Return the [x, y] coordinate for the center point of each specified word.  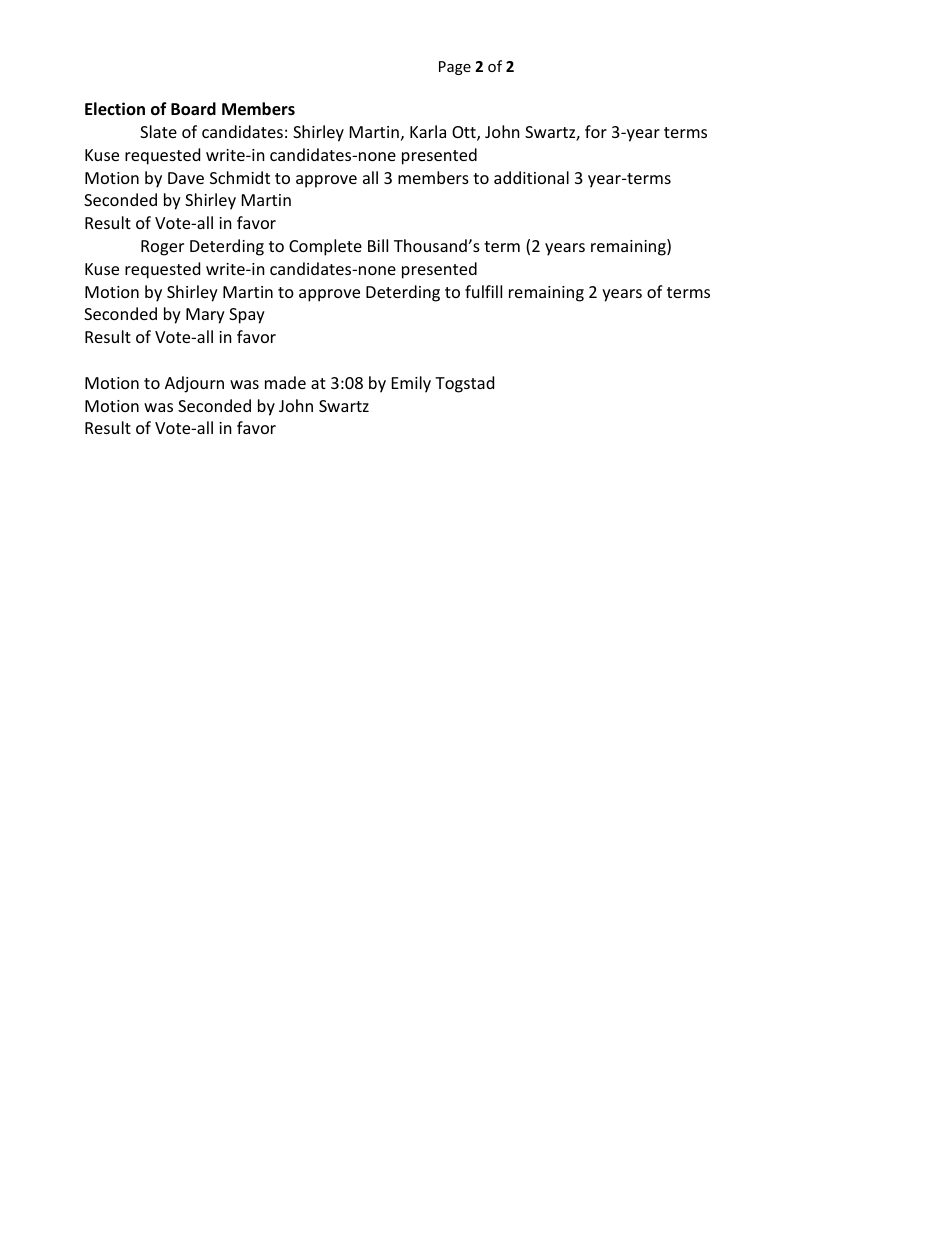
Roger [162, 248]
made [285, 382]
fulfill [483, 291]
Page [455, 68]
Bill [378, 245]
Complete [325, 247]
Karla [428, 131]
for [596, 131]
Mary [205, 316]
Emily [411, 384]
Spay [247, 316]
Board [193, 109]
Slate [158, 131]
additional [531, 177]
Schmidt [240, 177]
